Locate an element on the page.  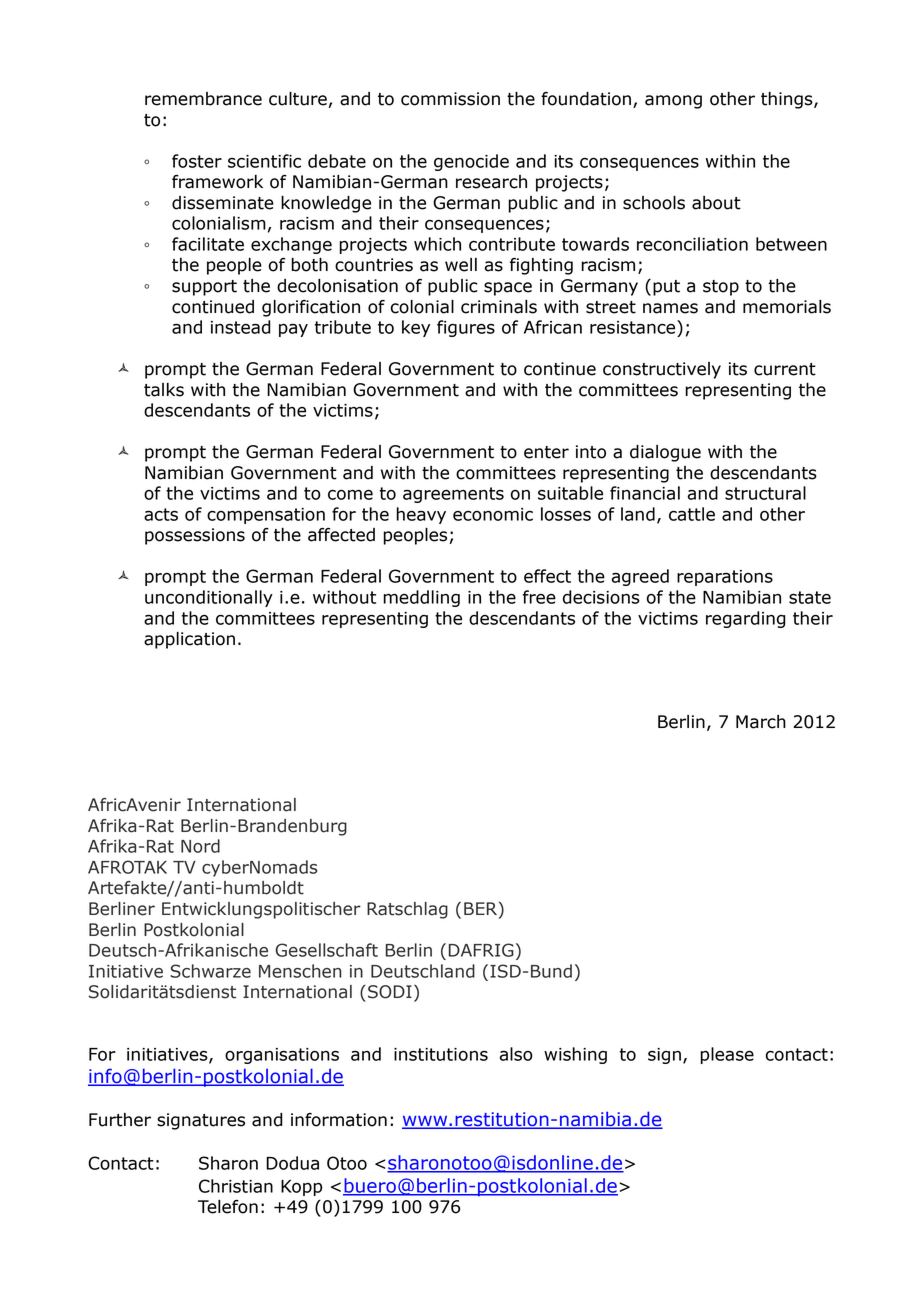
application is located at coordinates (189, 640).
